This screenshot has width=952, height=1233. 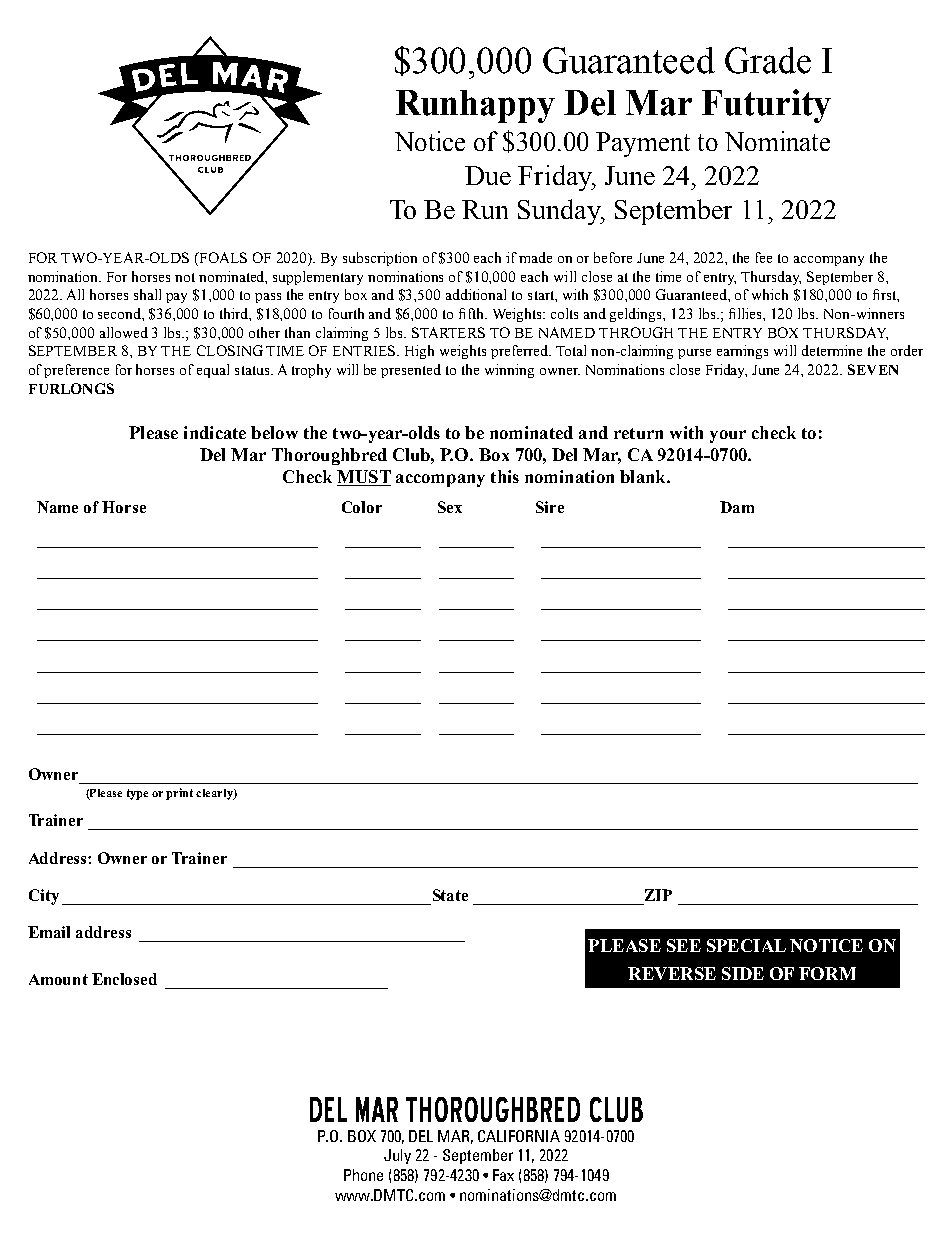 What do you see at coordinates (222, 259) in the screenshot?
I see `FOALS` at bounding box center [222, 259].
